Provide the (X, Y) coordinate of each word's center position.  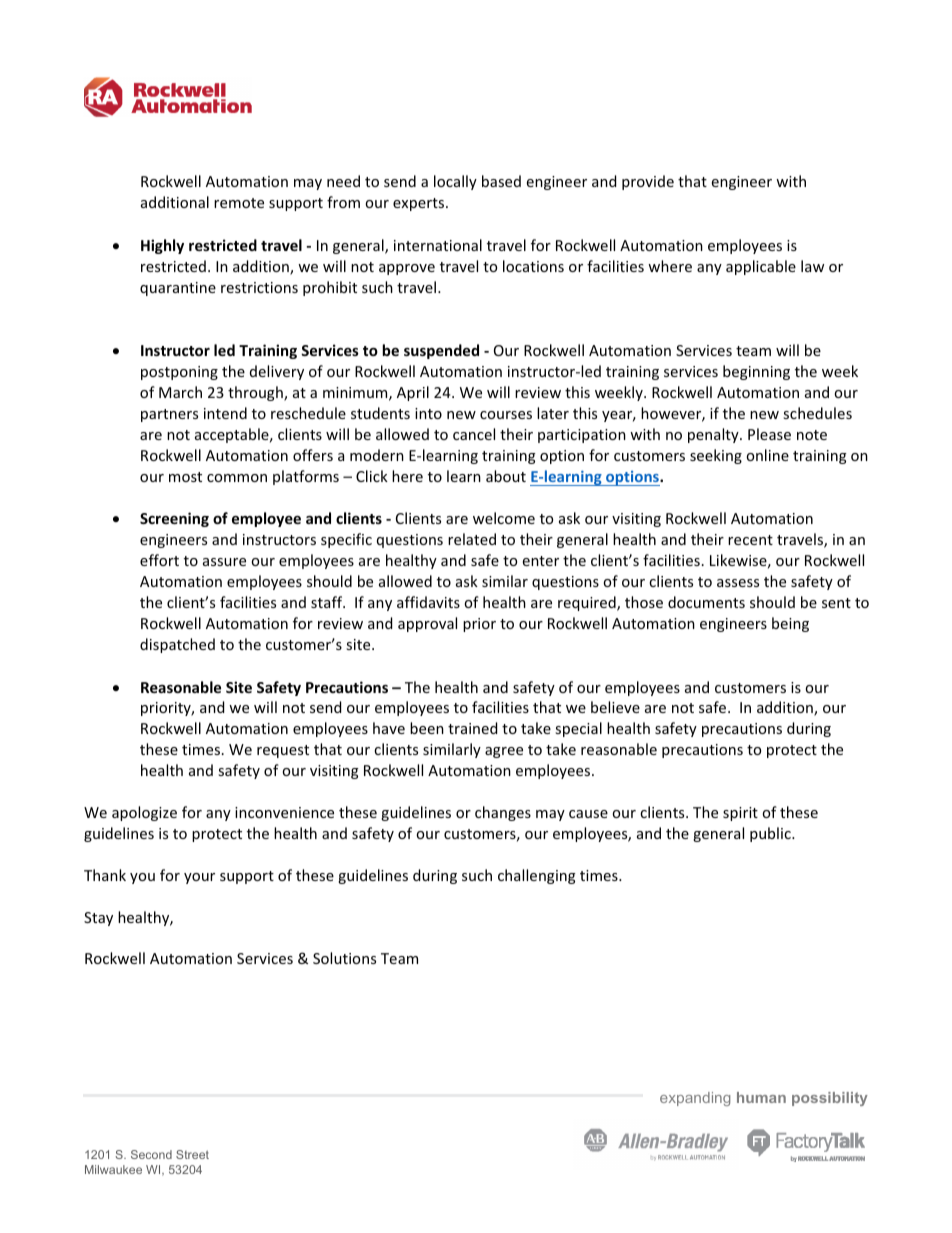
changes (503, 813)
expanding (695, 1099)
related (472, 539)
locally (455, 182)
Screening (174, 519)
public (771, 834)
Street (192, 1154)
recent (750, 540)
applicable (761, 267)
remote (239, 203)
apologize (144, 813)
